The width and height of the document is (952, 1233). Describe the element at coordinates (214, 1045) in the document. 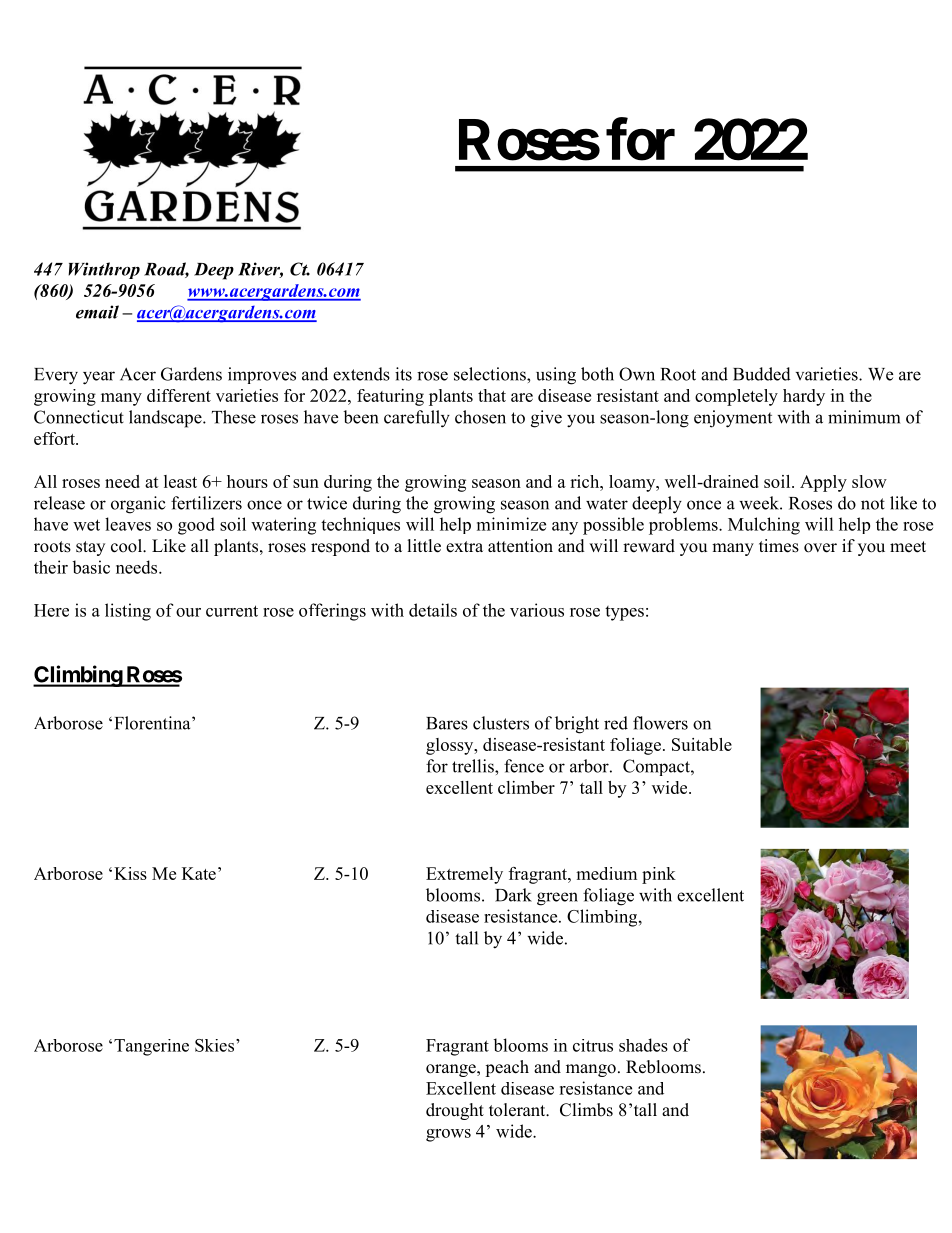

I see `Skies` at that location.
